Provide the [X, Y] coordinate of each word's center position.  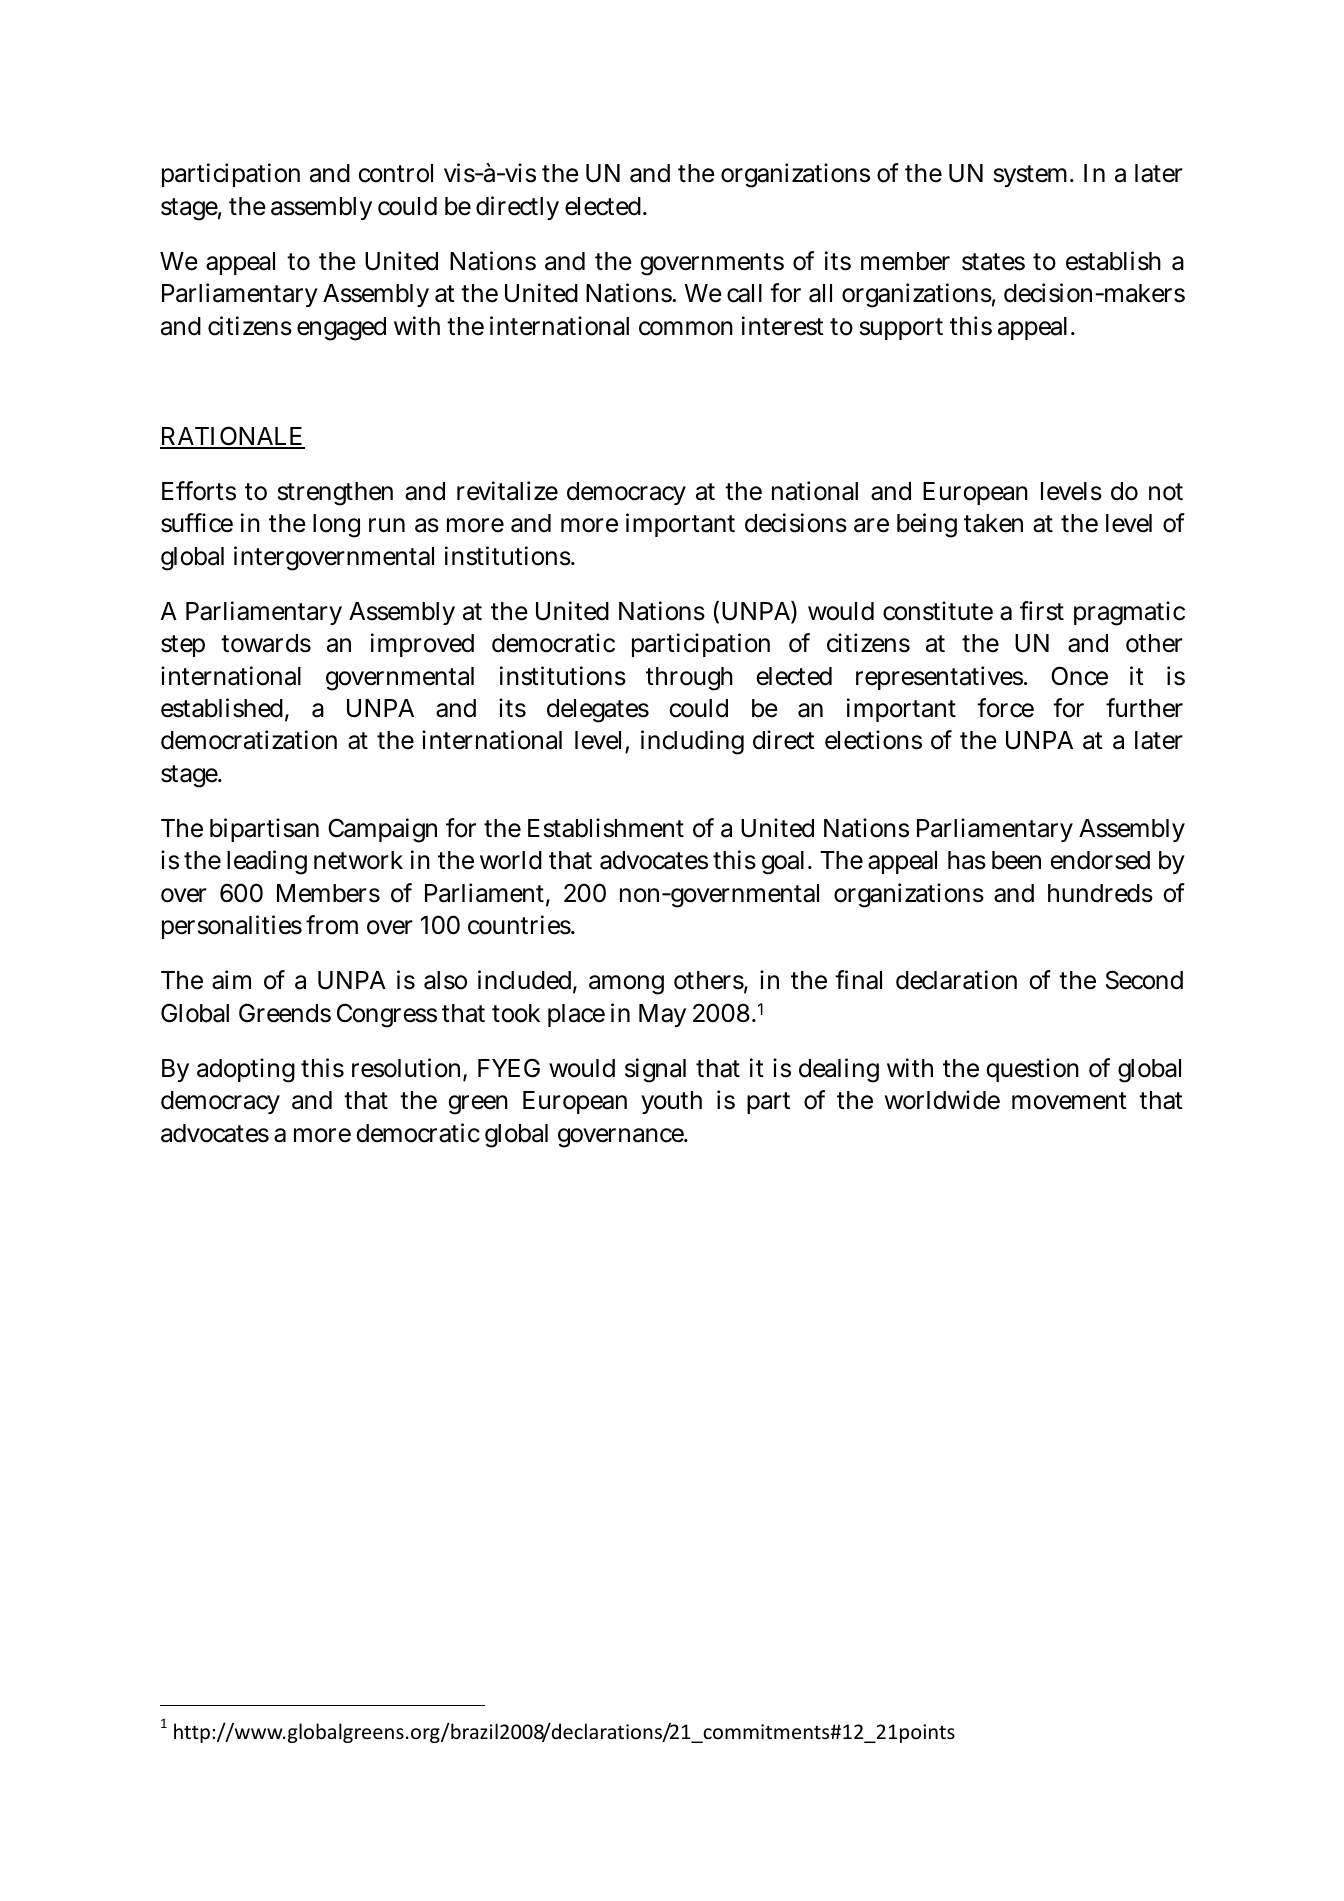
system [1033, 176]
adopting [246, 1070]
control [395, 173]
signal [655, 1070]
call [744, 293]
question [1032, 1070]
